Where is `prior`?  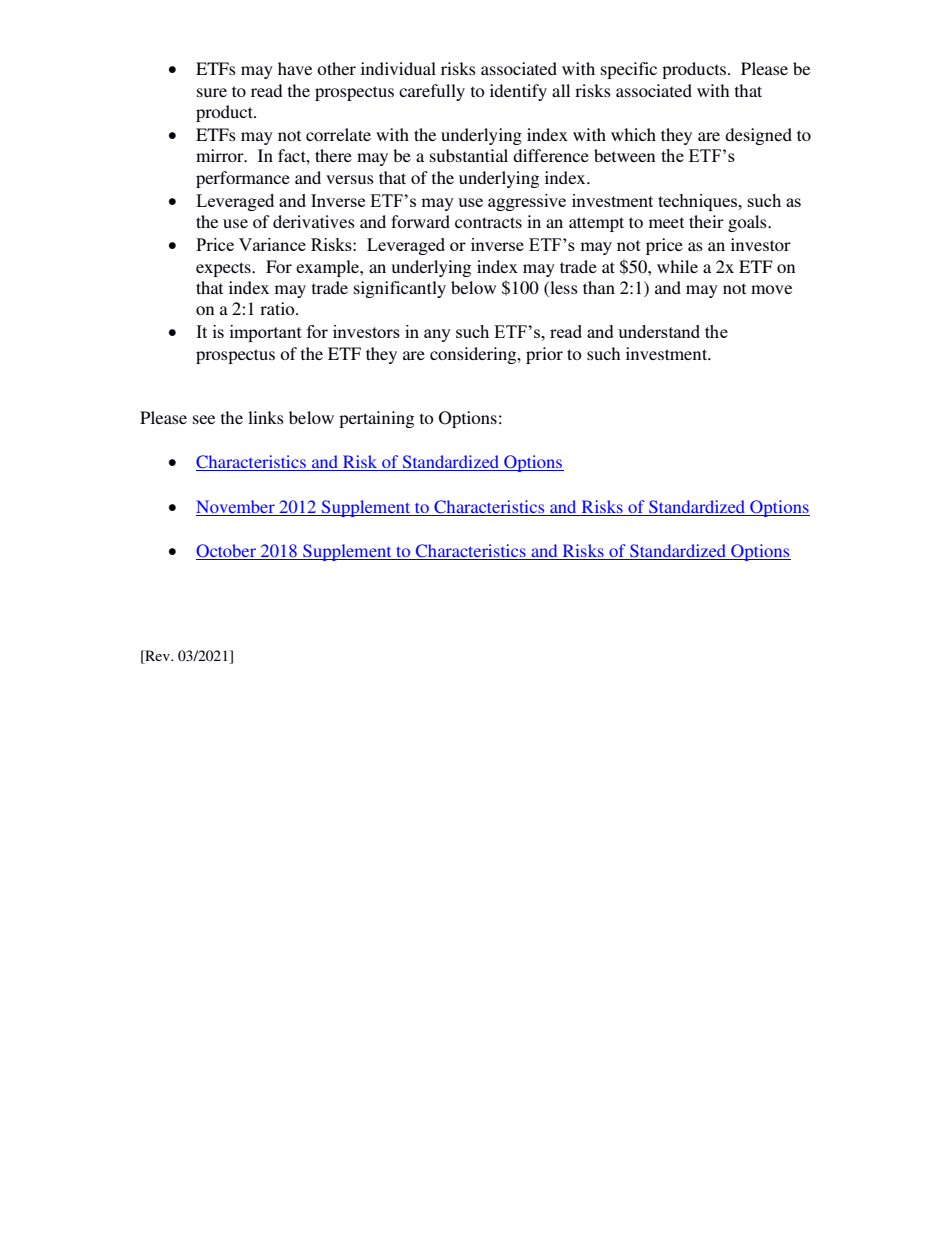
prior is located at coordinates (544, 355).
